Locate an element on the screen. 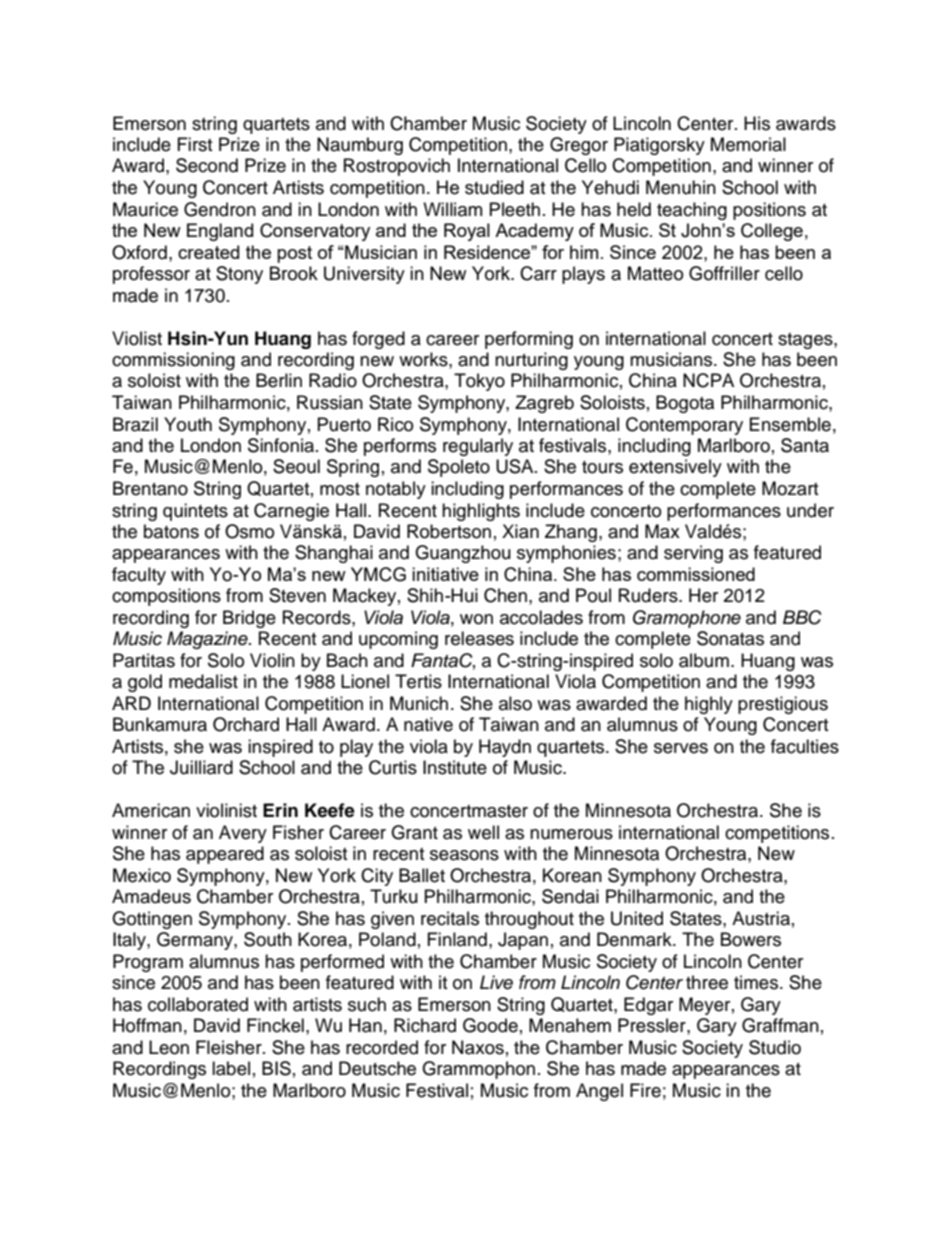 This screenshot has height=1233, width=952. Institute is located at coordinates (455, 767).
